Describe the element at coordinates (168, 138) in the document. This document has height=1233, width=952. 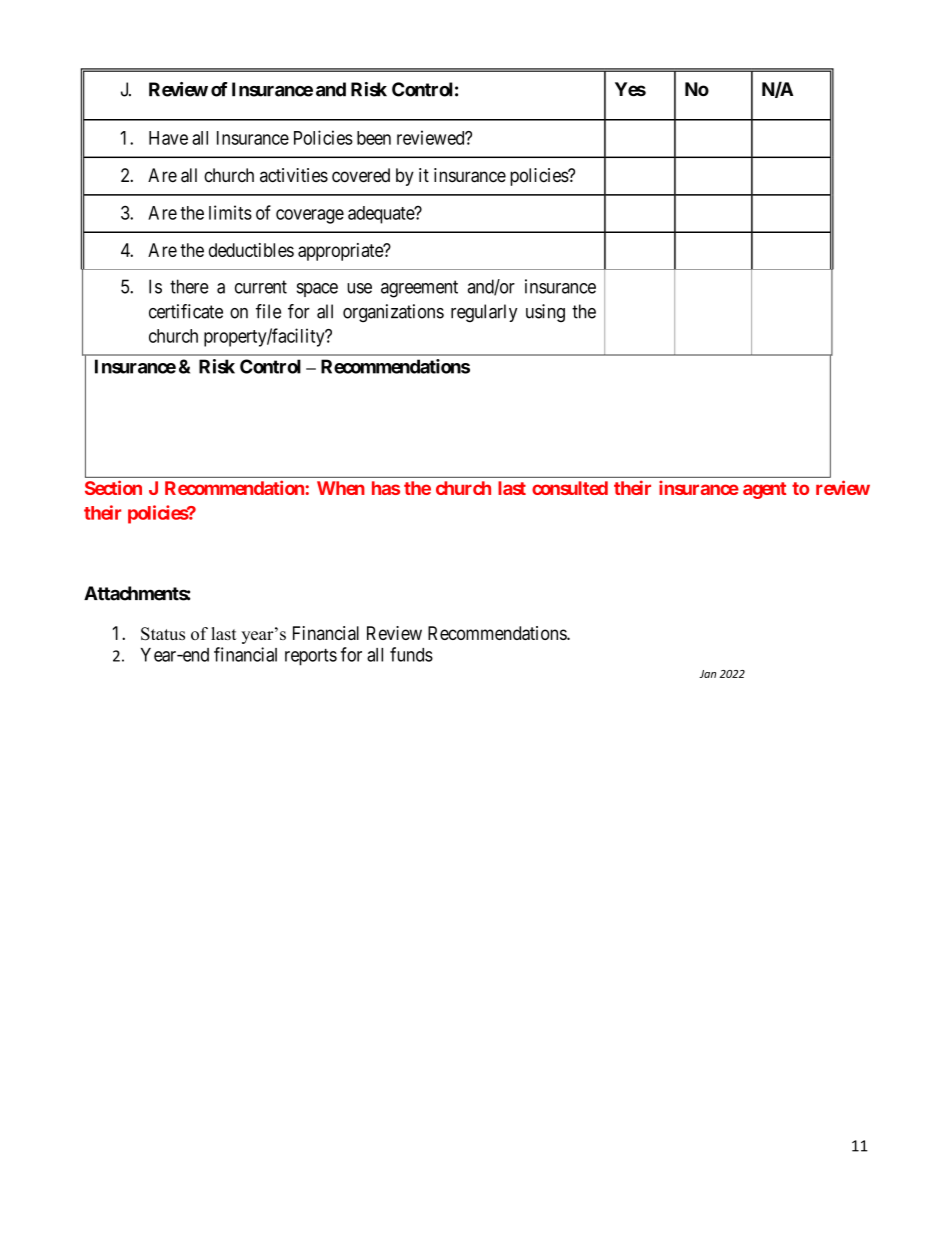
I see `Have` at that location.
